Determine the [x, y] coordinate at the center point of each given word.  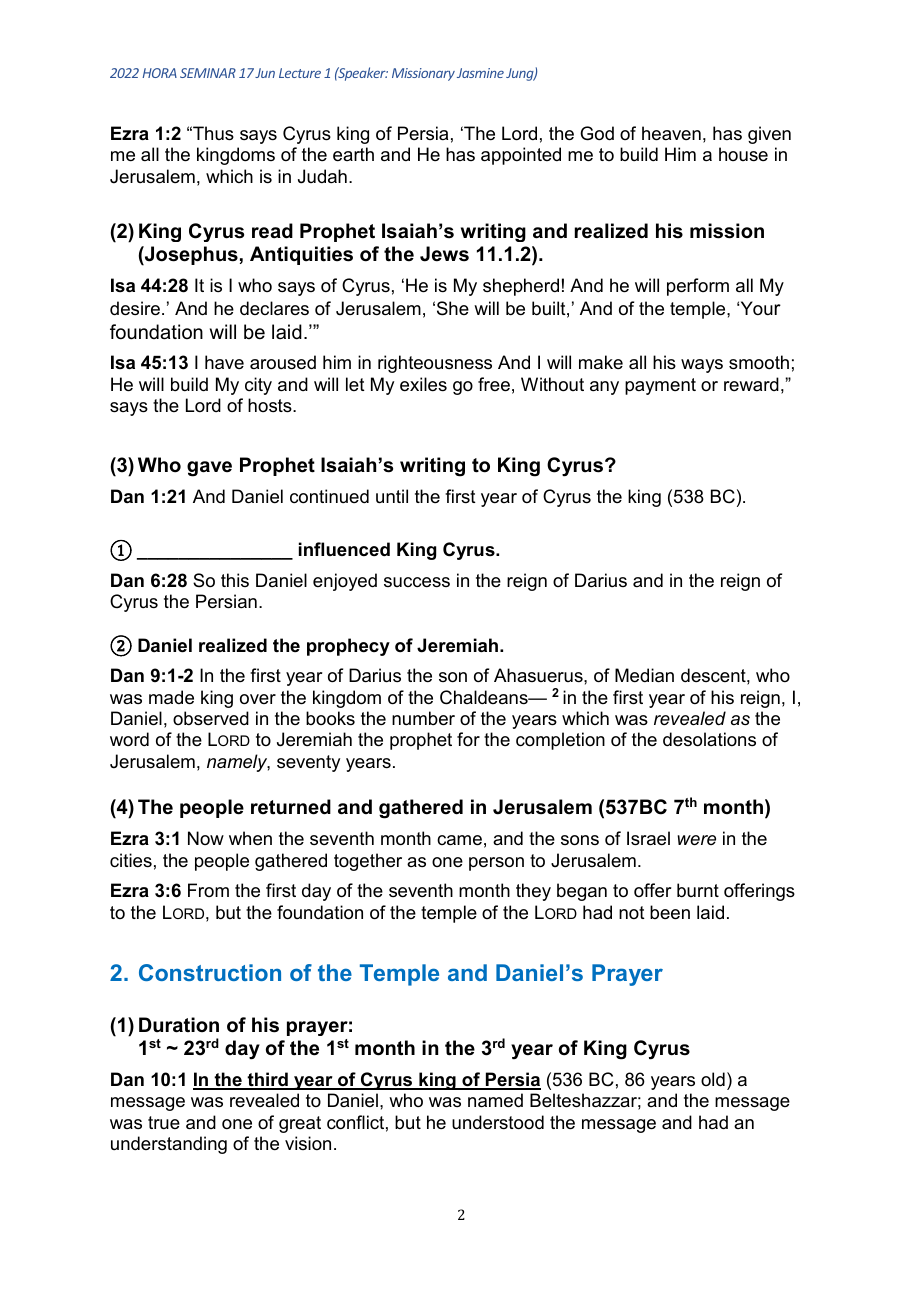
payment [660, 386]
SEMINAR [208, 73]
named [495, 1100]
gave [209, 469]
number [423, 718]
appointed [521, 156]
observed [211, 718]
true [164, 1122]
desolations [709, 739]
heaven [671, 133]
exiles [423, 384]
